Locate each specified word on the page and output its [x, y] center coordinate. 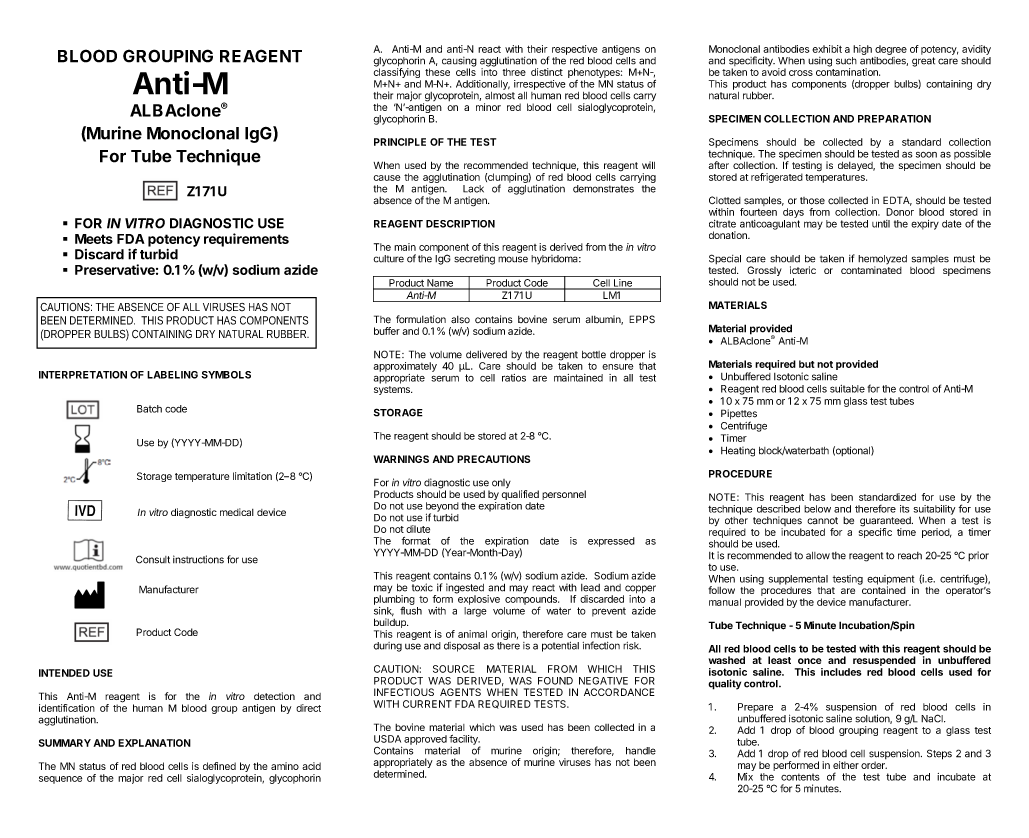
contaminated [871, 270]
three [514, 72]
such [846, 61]
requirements [246, 240]
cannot [822, 521]
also [460, 320]
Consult [153, 559]
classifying [397, 72]
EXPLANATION [154, 743]
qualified [520, 494]
